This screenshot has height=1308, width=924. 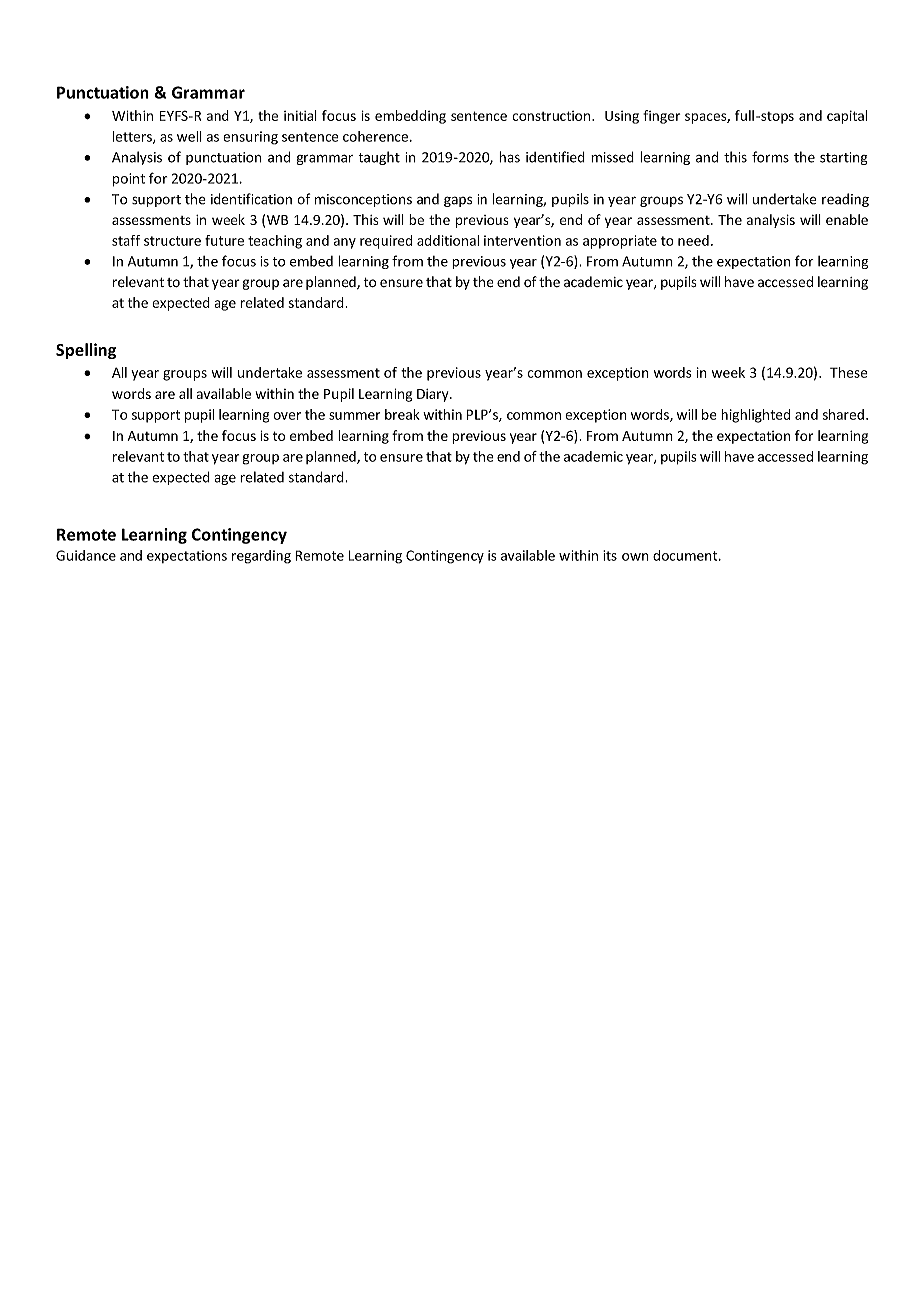 I want to click on Diary, so click(x=434, y=395).
